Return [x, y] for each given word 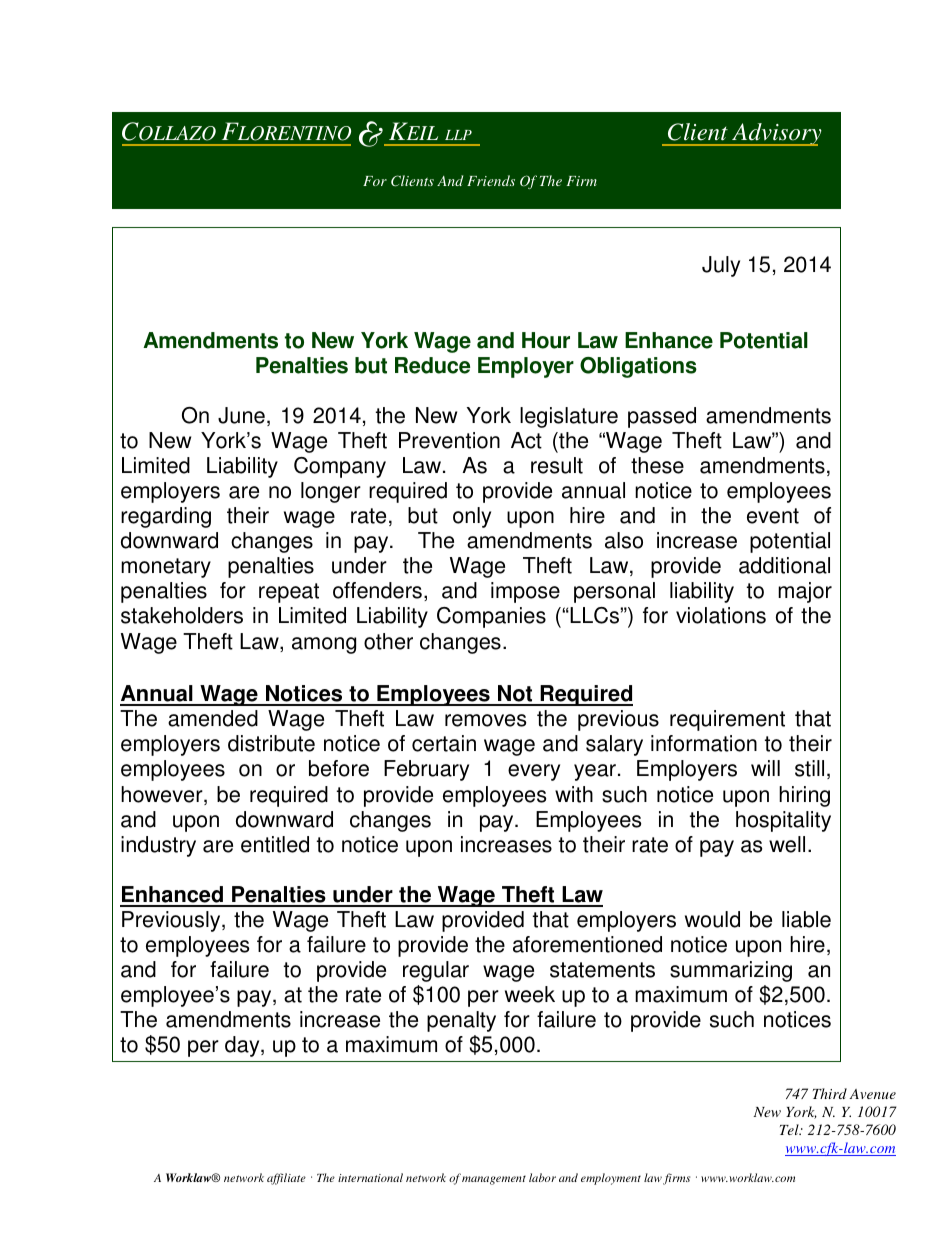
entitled [275, 844]
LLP [458, 135]
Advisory [776, 134]
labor [542, 1177]
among [324, 645]
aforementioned [587, 944]
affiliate [286, 1179]
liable [806, 919]
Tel [790, 1129]
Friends [491, 180]
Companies [491, 617]
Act [526, 440]
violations [721, 615]
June [241, 415]
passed [662, 417]
